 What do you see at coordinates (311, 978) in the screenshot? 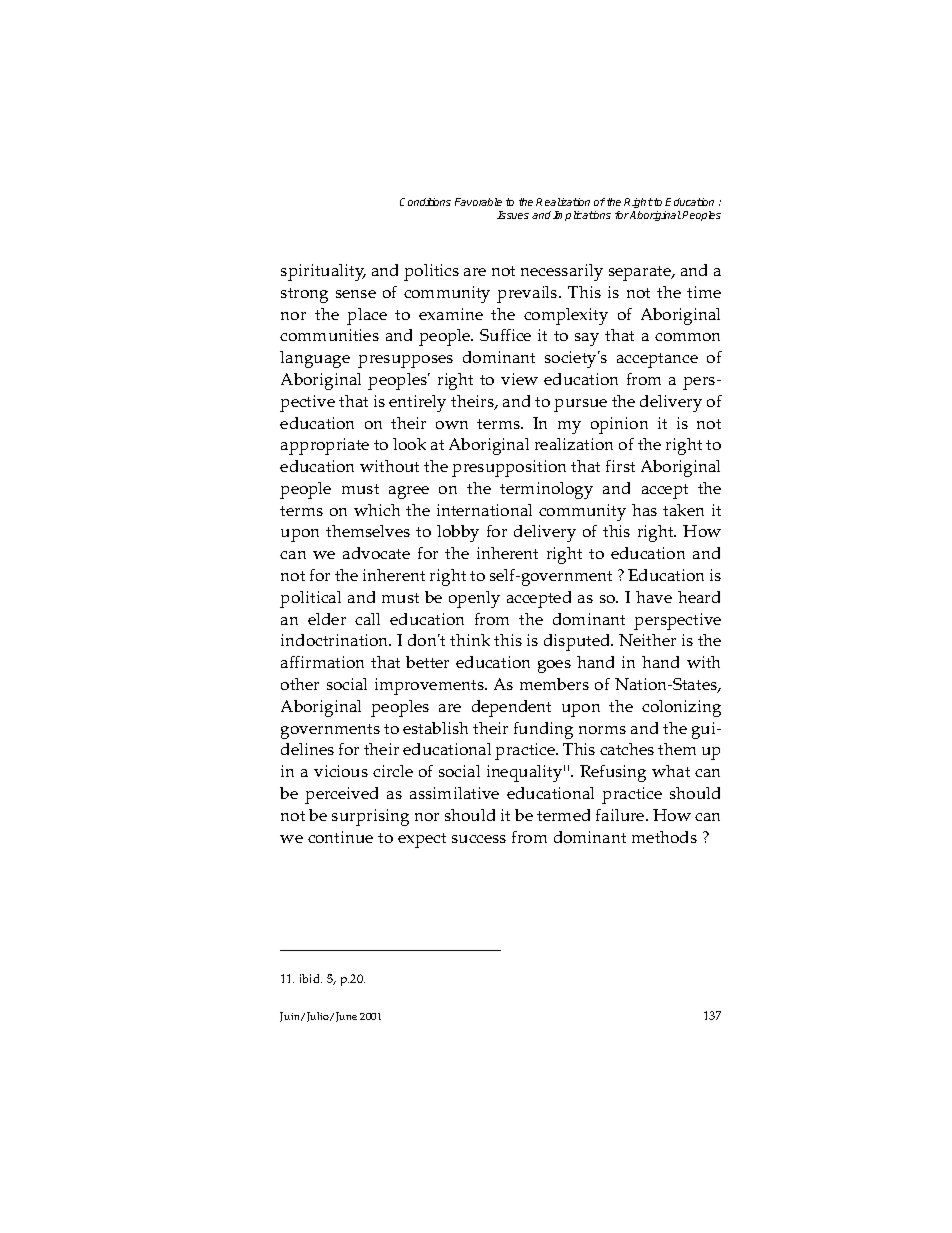
I see `ibid` at bounding box center [311, 978].
